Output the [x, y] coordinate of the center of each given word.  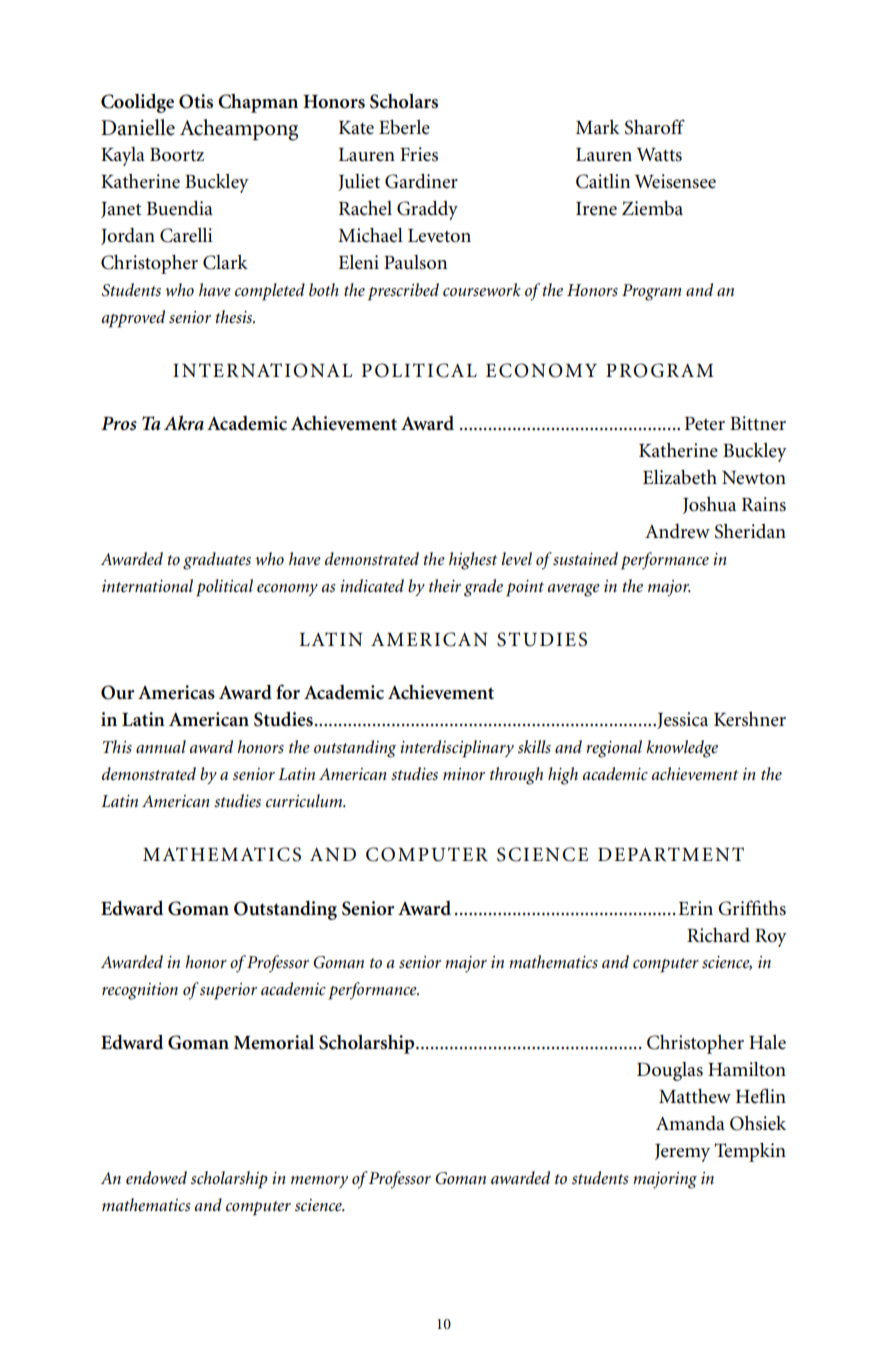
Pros [119, 424]
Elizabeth [680, 477]
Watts [659, 155]
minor [464, 774]
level [517, 558]
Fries [419, 154]
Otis [196, 101]
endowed [156, 1178]
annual [161, 746]
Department [671, 854]
